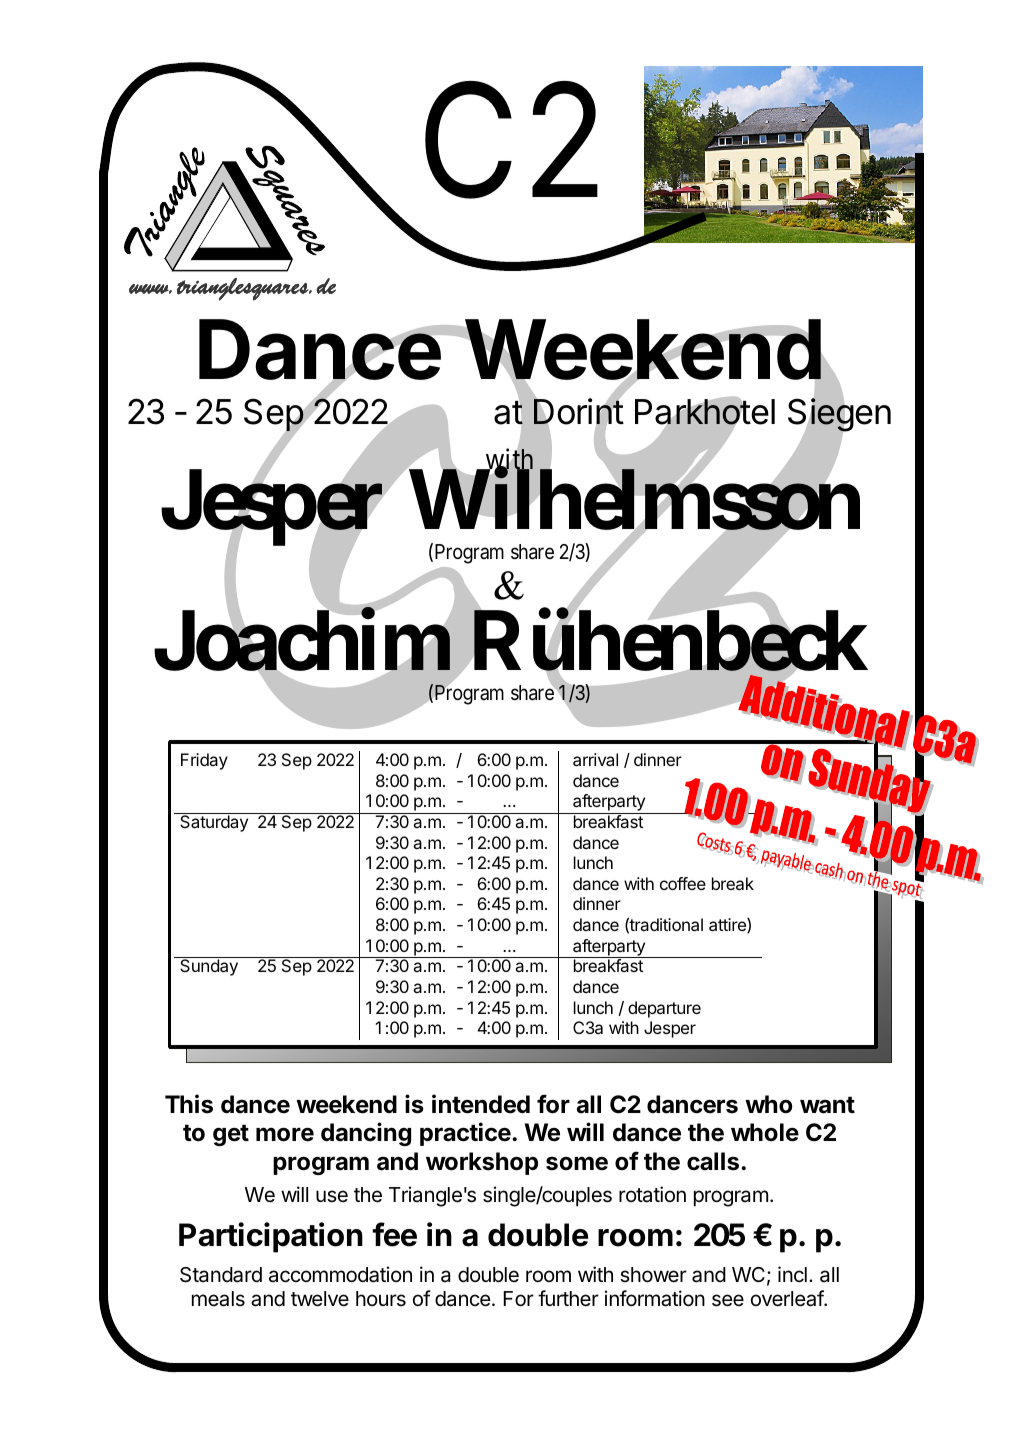 This screenshot has width=1019, height=1442. Describe the element at coordinates (652, 1194) in the screenshot. I see `rotation` at that location.
